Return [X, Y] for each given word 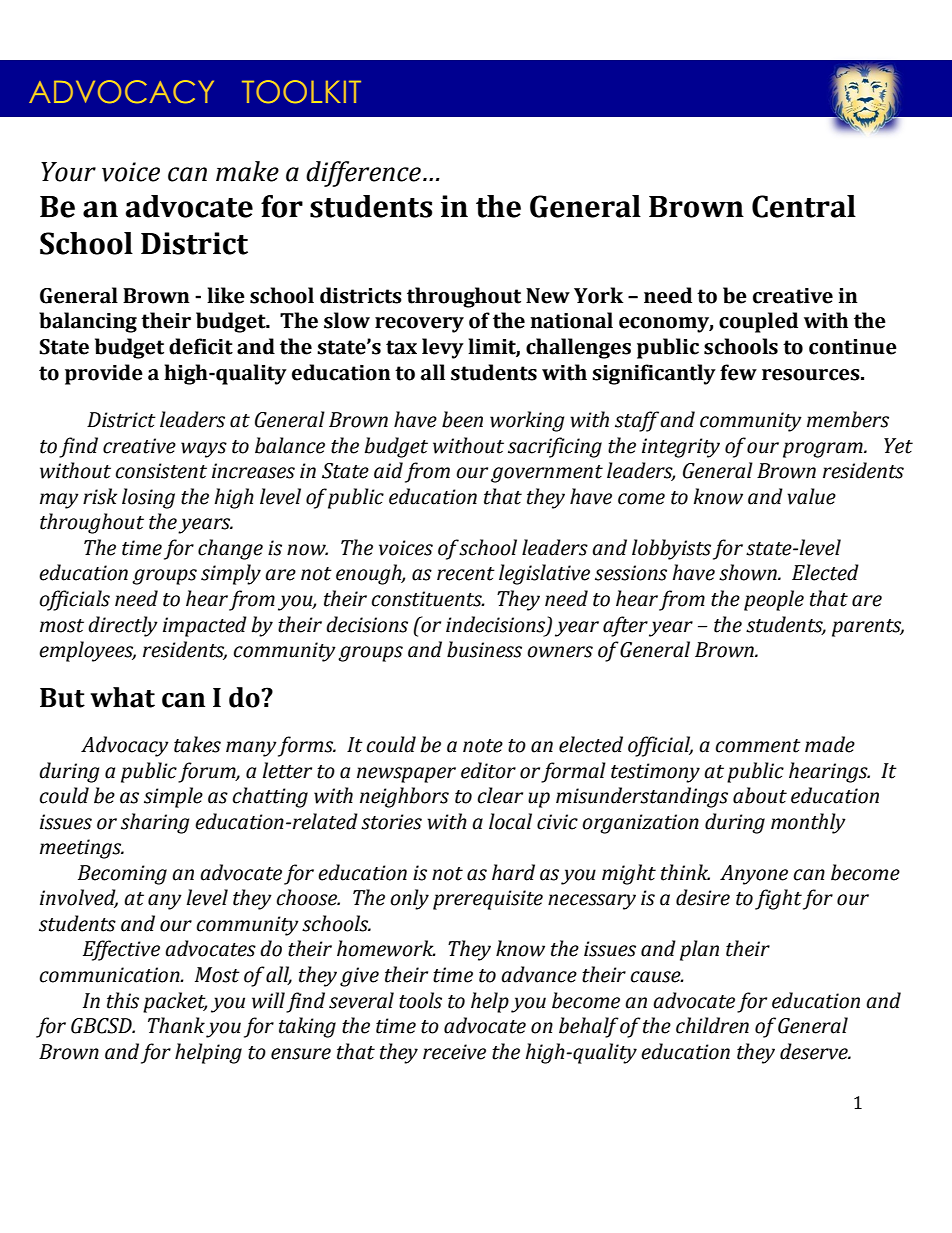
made [830, 744]
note [483, 746]
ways [204, 450]
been [462, 419]
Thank [176, 1025]
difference [363, 174]
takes [197, 744]
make [247, 171]
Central [804, 206]
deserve [815, 1051]
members [848, 419]
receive [454, 1052]
